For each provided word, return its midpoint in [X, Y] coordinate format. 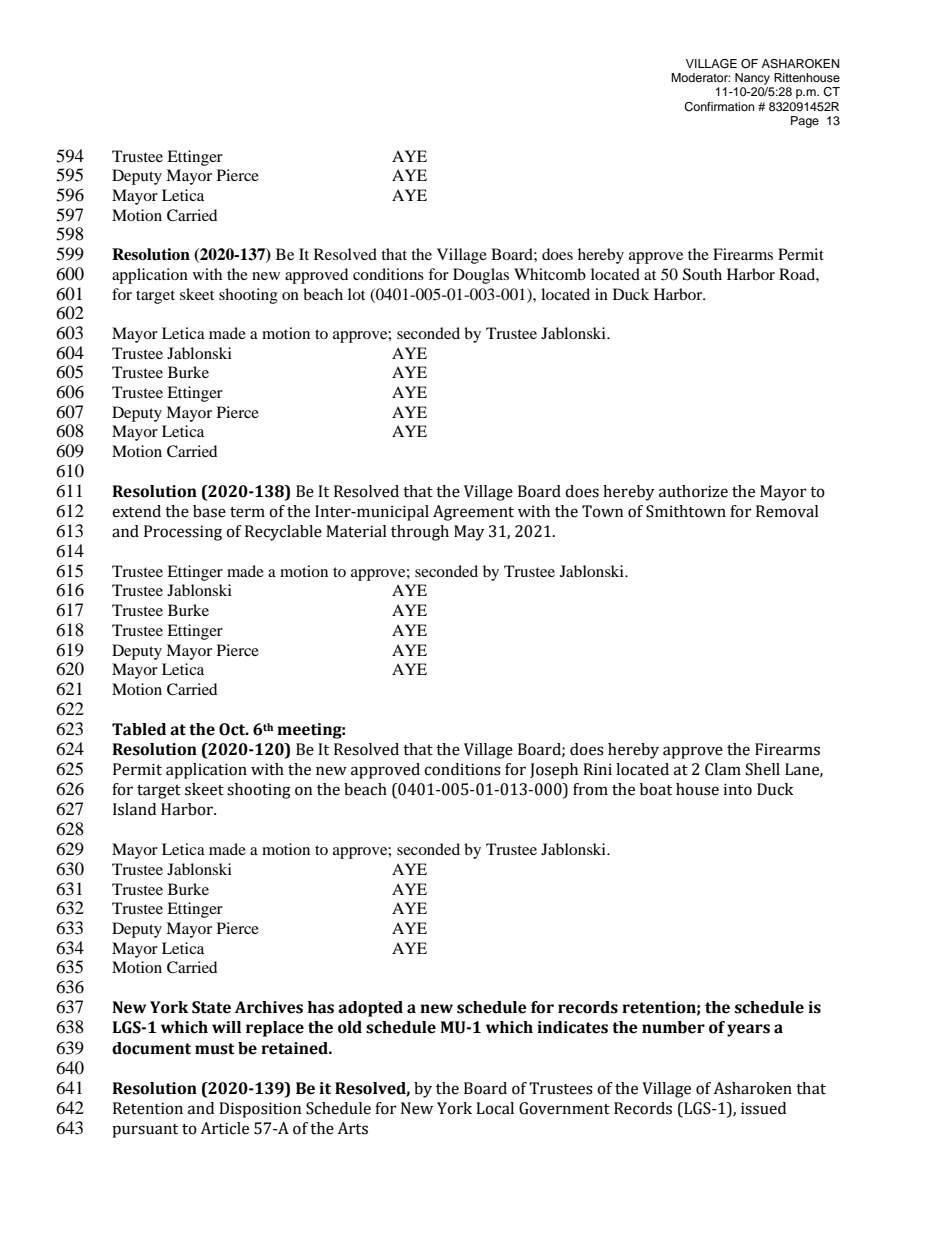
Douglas [481, 276]
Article [224, 1128]
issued [763, 1108]
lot [356, 294]
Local [495, 1108]
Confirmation [719, 107]
